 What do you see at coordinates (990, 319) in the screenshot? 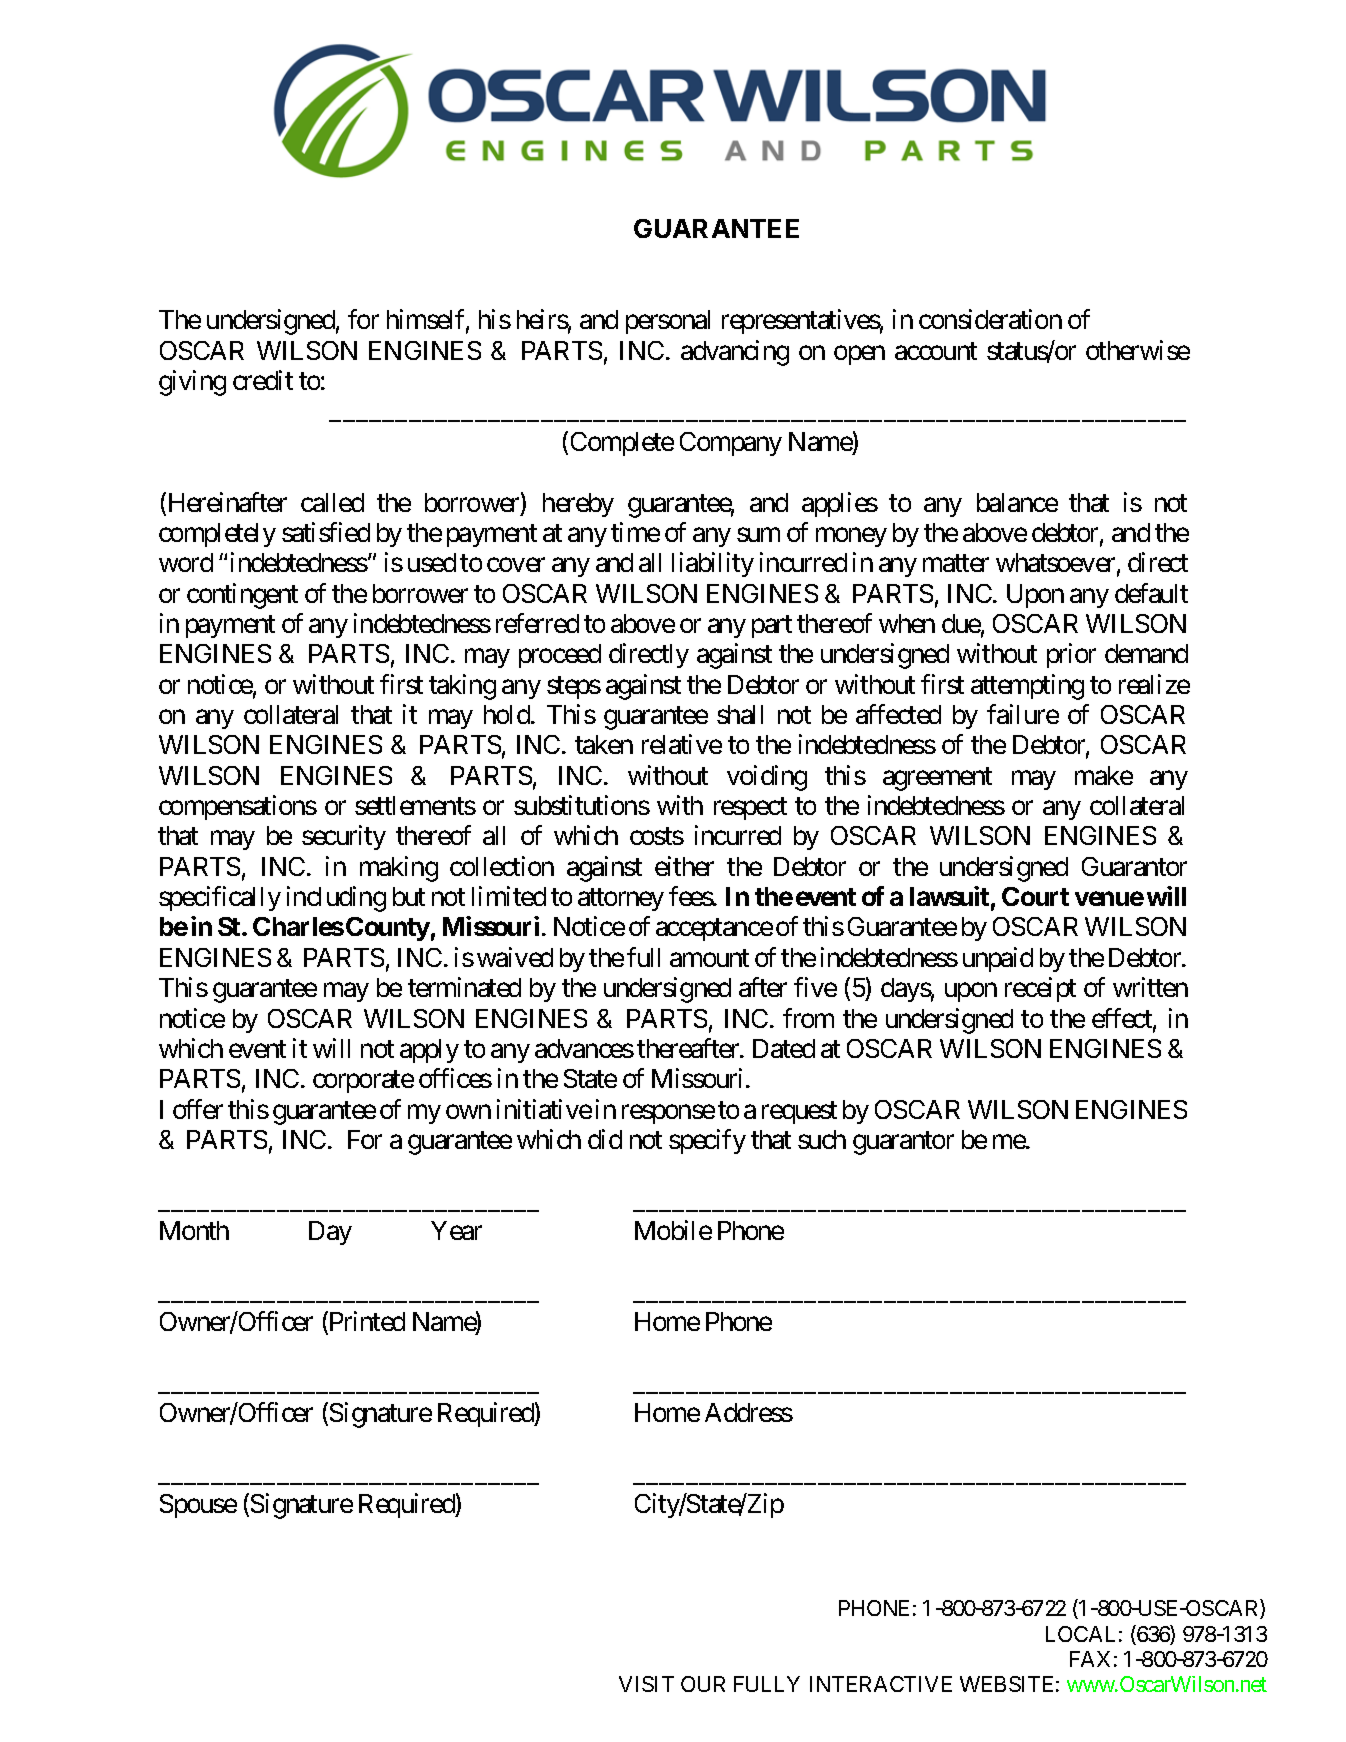
I see `consideration` at bounding box center [990, 319].
